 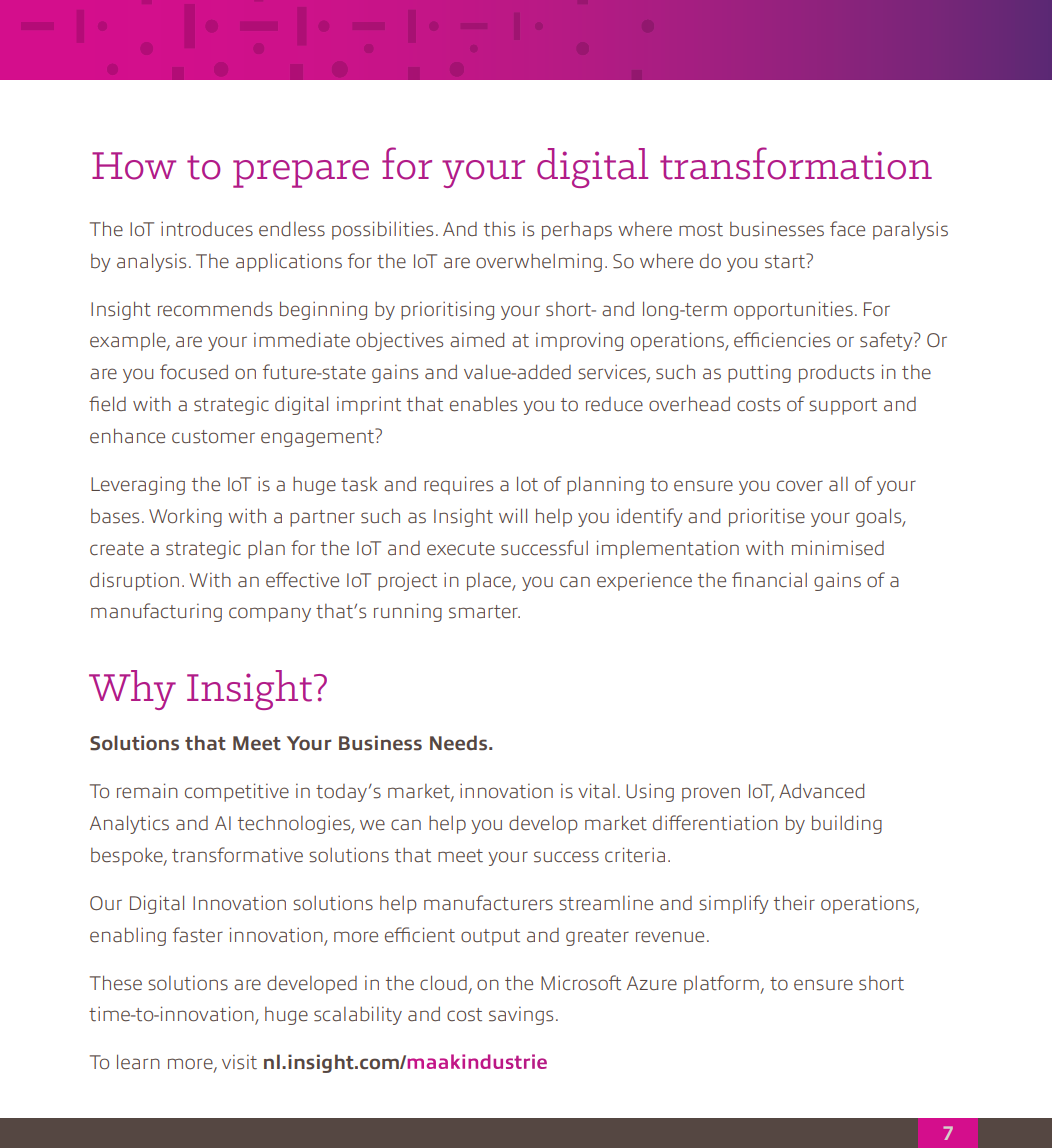 What do you see at coordinates (596, 790) in the page?
I see `vital` at bounding box center [596, 790].
